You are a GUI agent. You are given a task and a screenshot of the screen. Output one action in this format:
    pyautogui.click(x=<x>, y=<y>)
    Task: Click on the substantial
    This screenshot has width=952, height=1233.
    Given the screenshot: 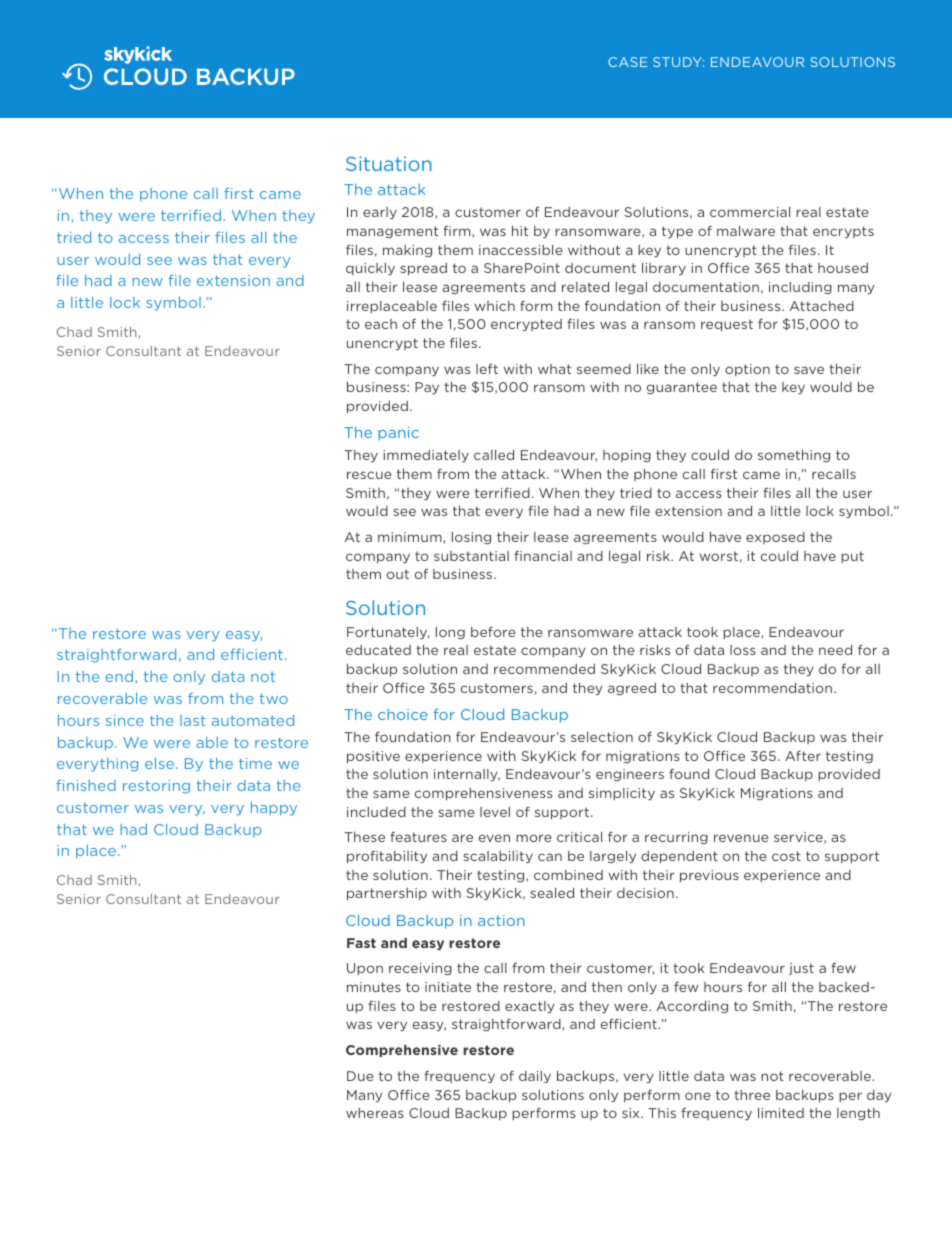 What is the action you would take?
    pyautogui.click(x=471, y=556)
